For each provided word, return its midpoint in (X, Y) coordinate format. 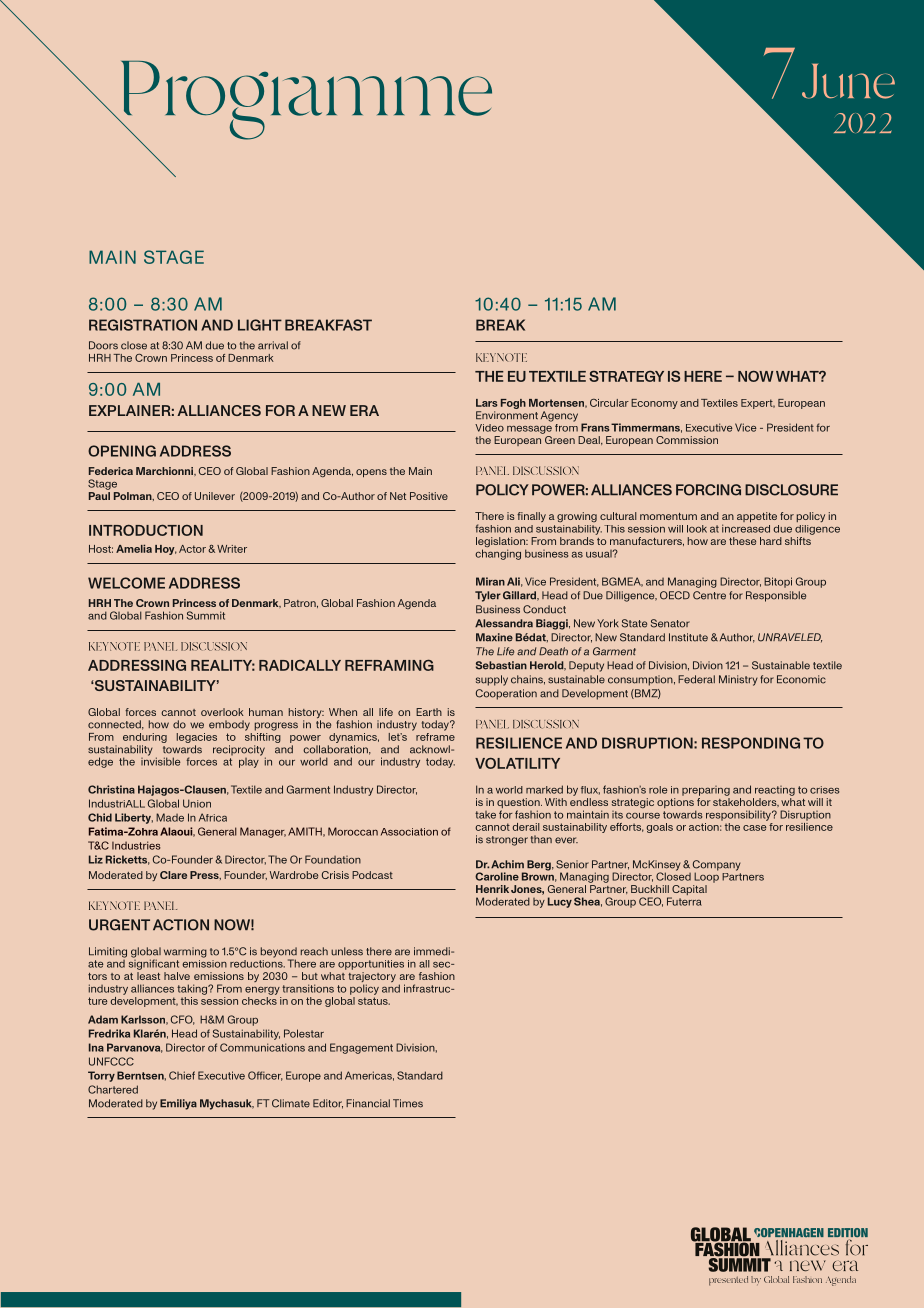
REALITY (223, 665)
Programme (305, 101)
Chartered (113, 1089)
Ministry (738, 680)
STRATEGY (626, 376)
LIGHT (260, 325)
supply (492, 680)
